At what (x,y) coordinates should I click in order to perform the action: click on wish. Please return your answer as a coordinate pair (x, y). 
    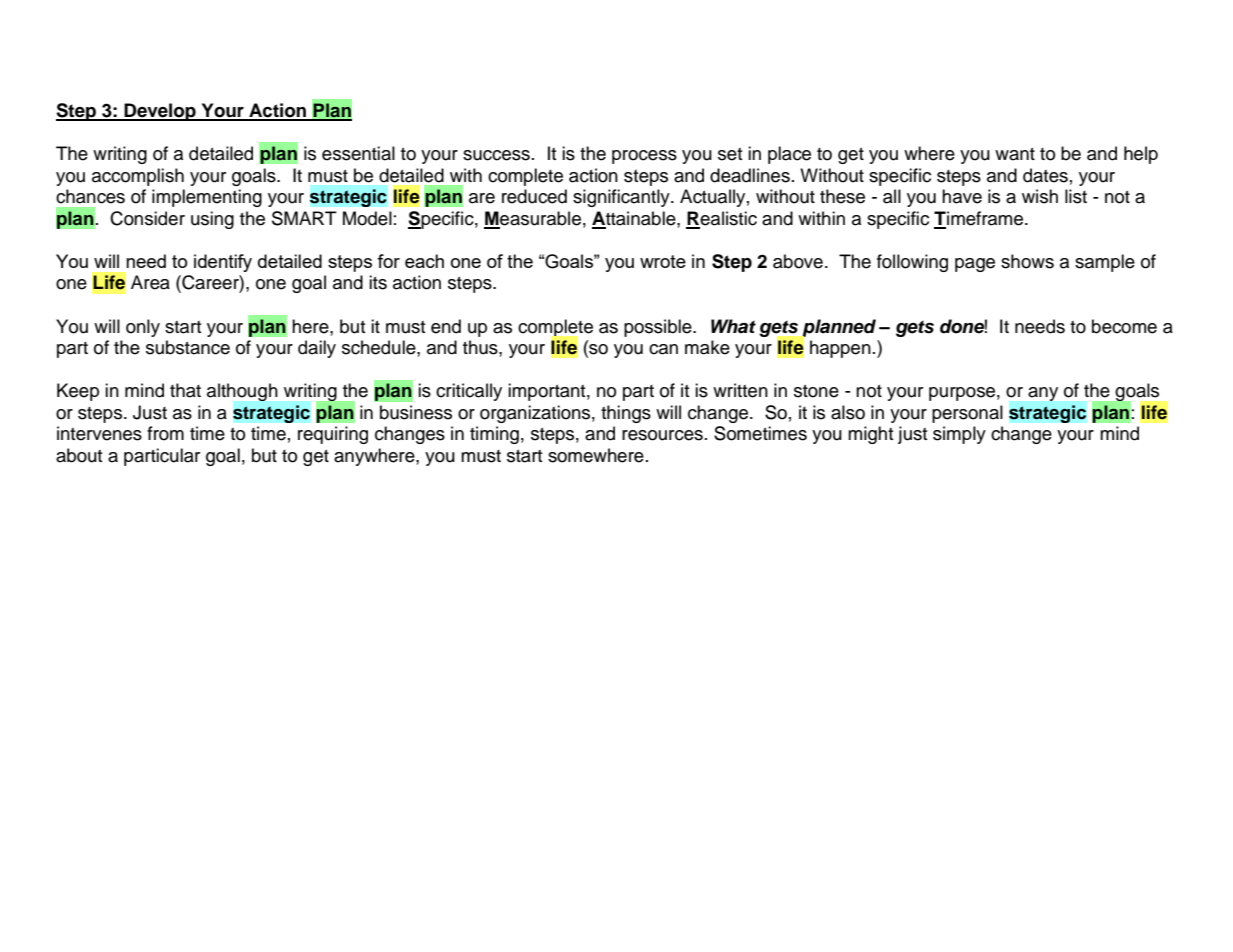
    Looking at the image, I should click on (1040, 196).
